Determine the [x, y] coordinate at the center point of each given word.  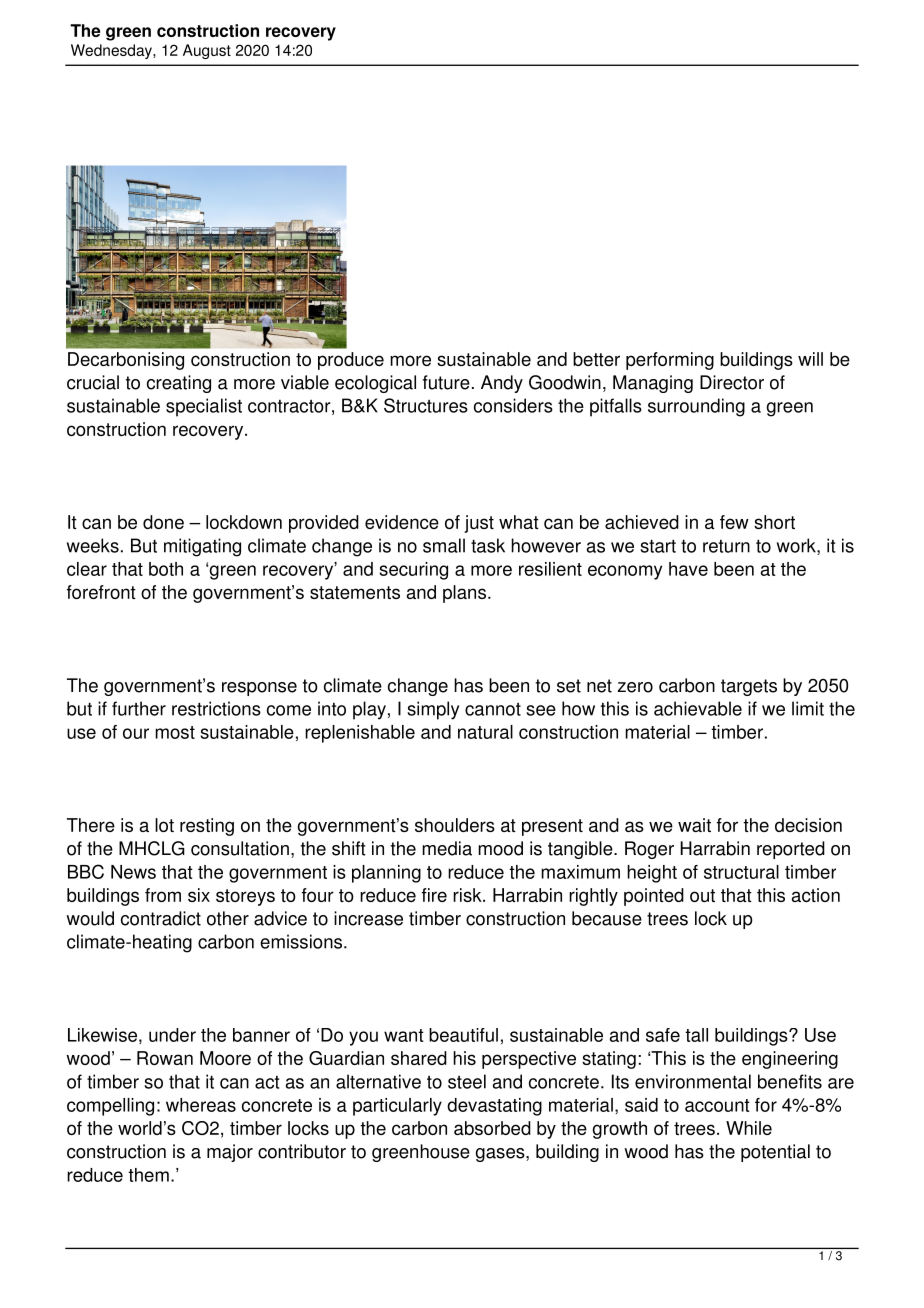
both [166, 569]
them [148, 1175]
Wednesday [112, 51]
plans [464, 594]
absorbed [492, 1128]
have [688, 569]
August [207, 51]
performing [670, 361]
